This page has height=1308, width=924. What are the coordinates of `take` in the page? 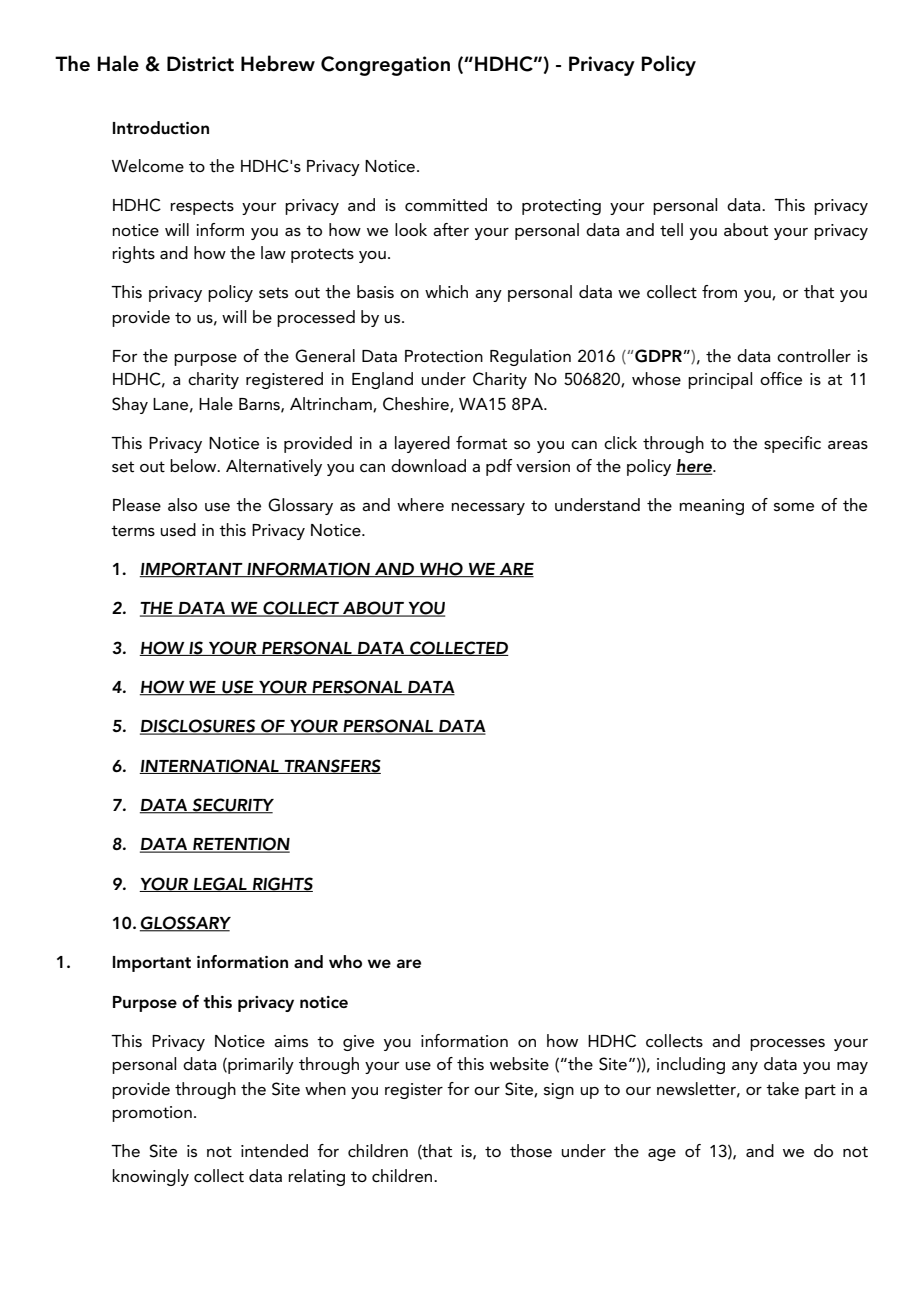 It's located at (782, 1088).
